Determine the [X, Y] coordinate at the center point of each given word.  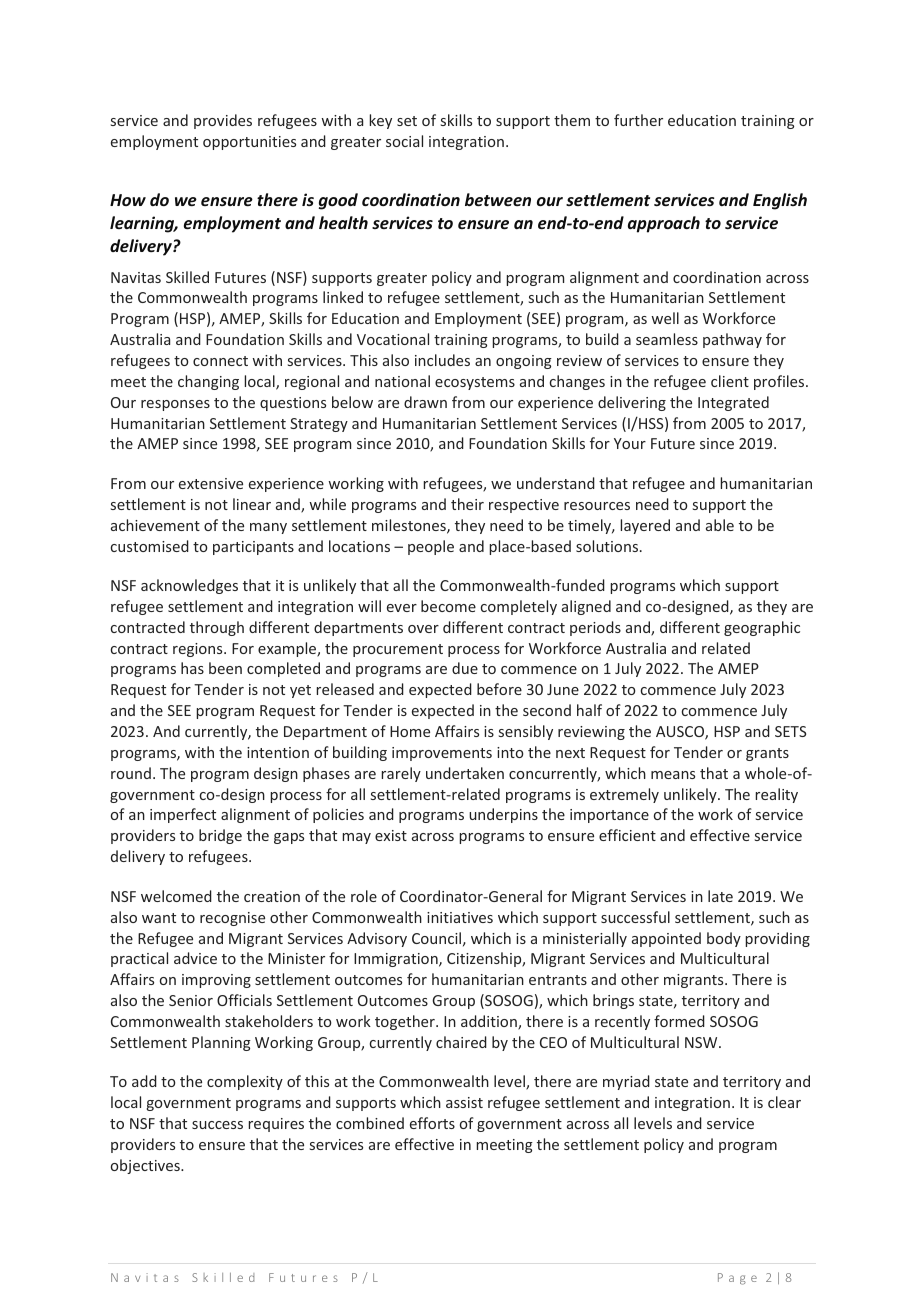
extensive [211, 483]
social [404, 141]
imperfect [183, 815]
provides [223, 121]
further [638, 120]
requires [276, 1125]
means [673, 775]
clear [784, 1102]
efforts [432, 1123]
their [467, 504]
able [720, 525]
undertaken [465, 773]
